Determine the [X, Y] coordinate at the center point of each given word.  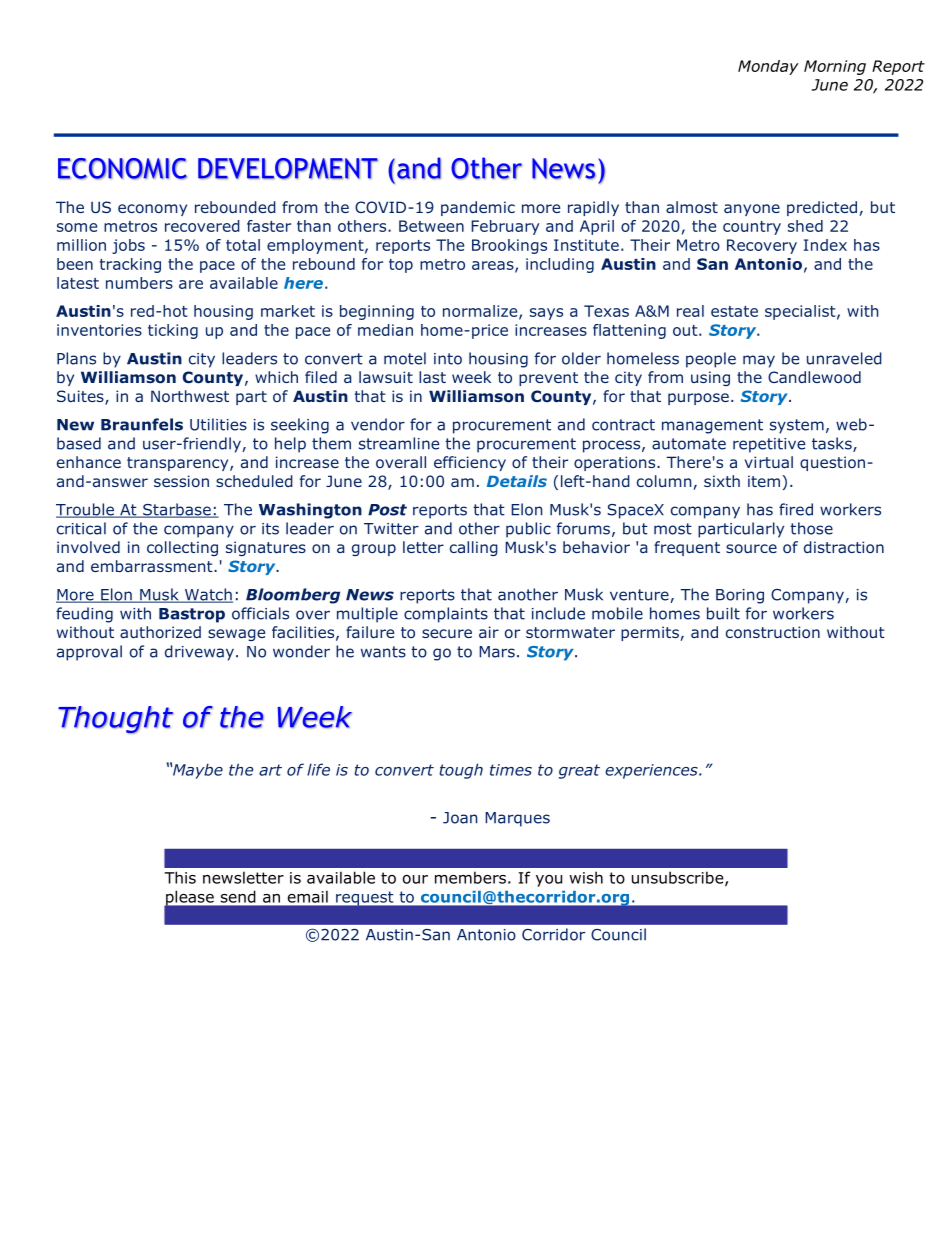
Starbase [177, 510]
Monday [768, 67]
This [180, 877]
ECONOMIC [122, 169]
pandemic [478, 208]
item [764, 481]
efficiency [470, 463]
